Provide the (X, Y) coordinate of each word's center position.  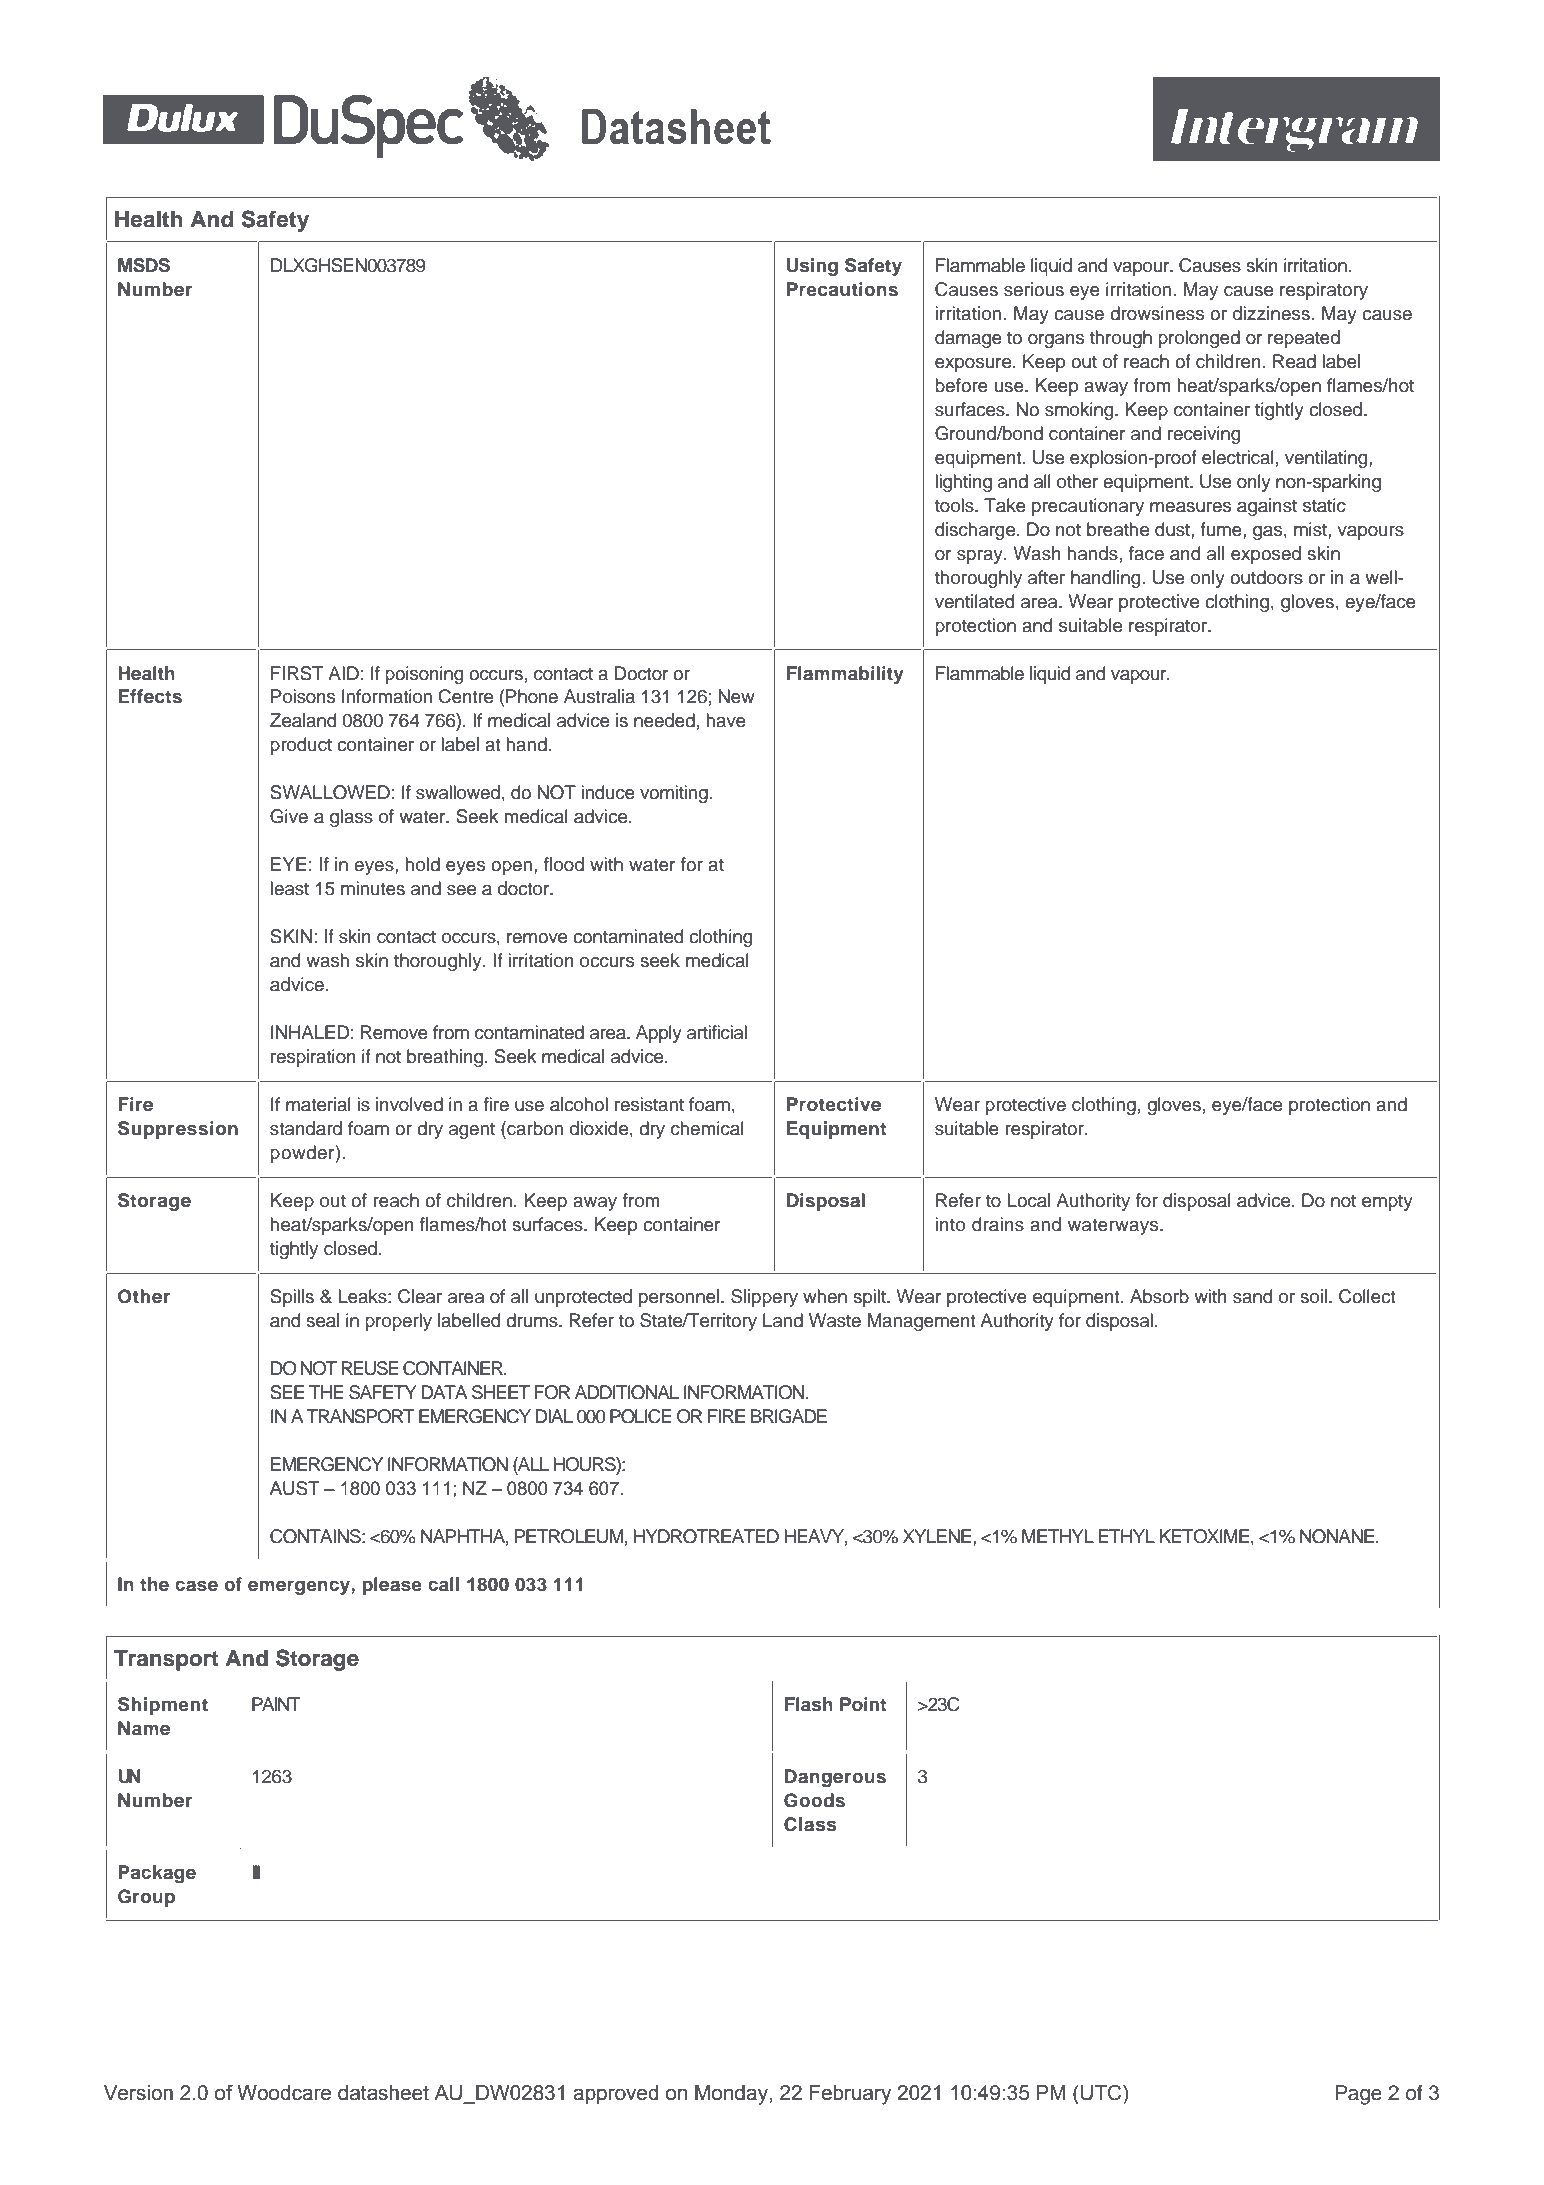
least (290, 888)
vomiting (674, 794)
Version (138, 2093)
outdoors (1266, 577)
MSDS (144, 265)
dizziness (1271, 313)
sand (1252, 1296)
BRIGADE (789, 1416)
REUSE (370, 1368)
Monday (732, 2095)
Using (812, 267)
